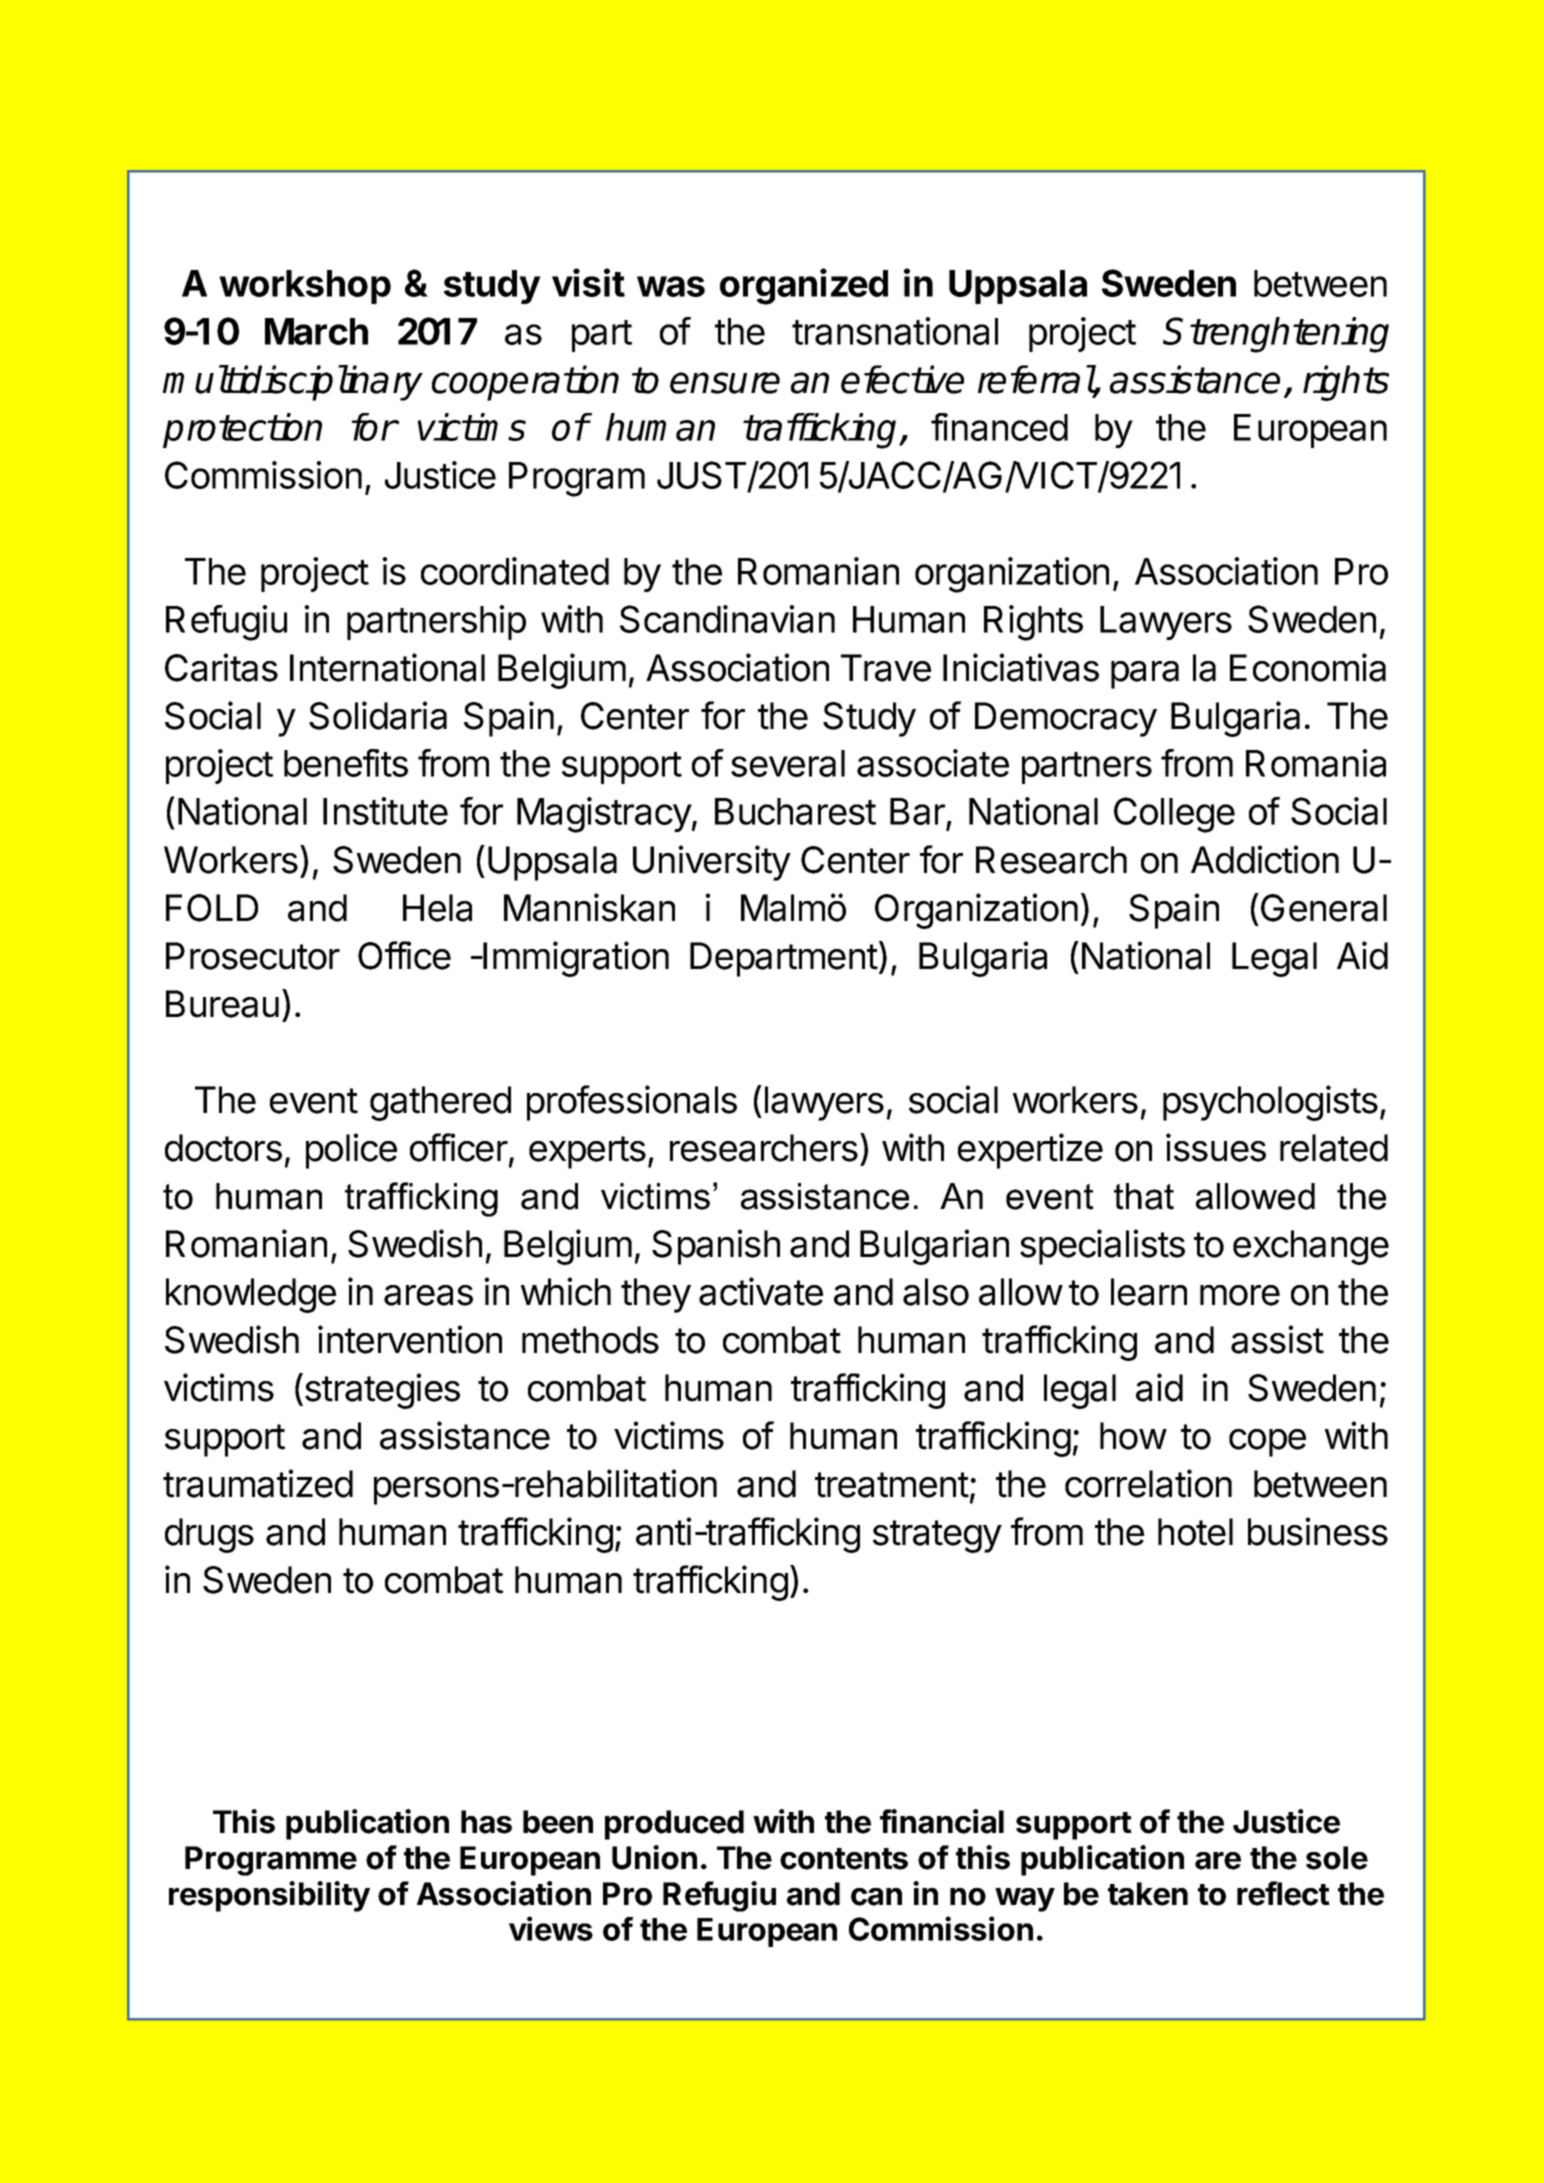  What do you see at coordinates (269, 1896) in the screenshot?
I see `responsibility` at bounding box center [269, 1896].
